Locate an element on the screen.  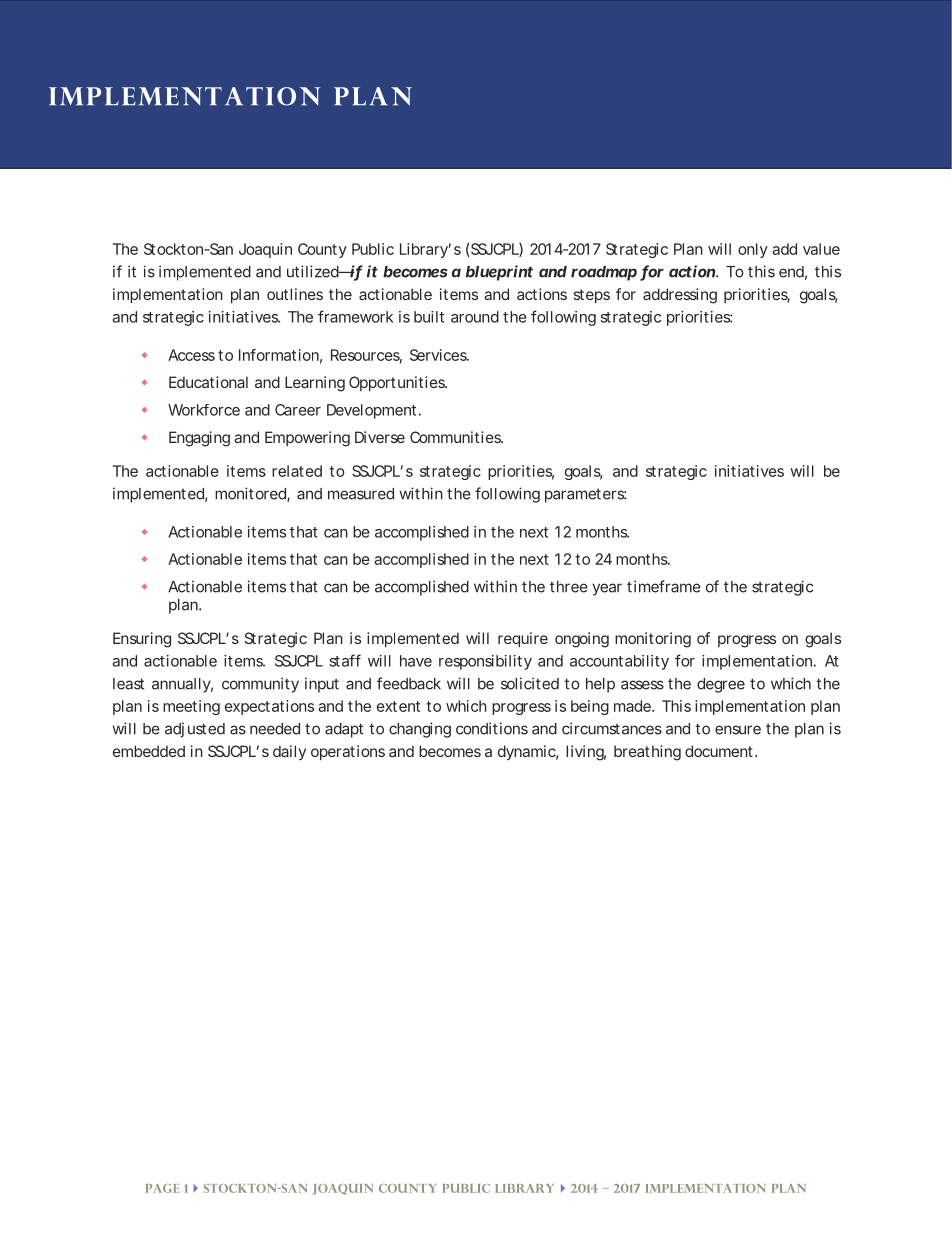
document is located at coordinates (720, 751).
